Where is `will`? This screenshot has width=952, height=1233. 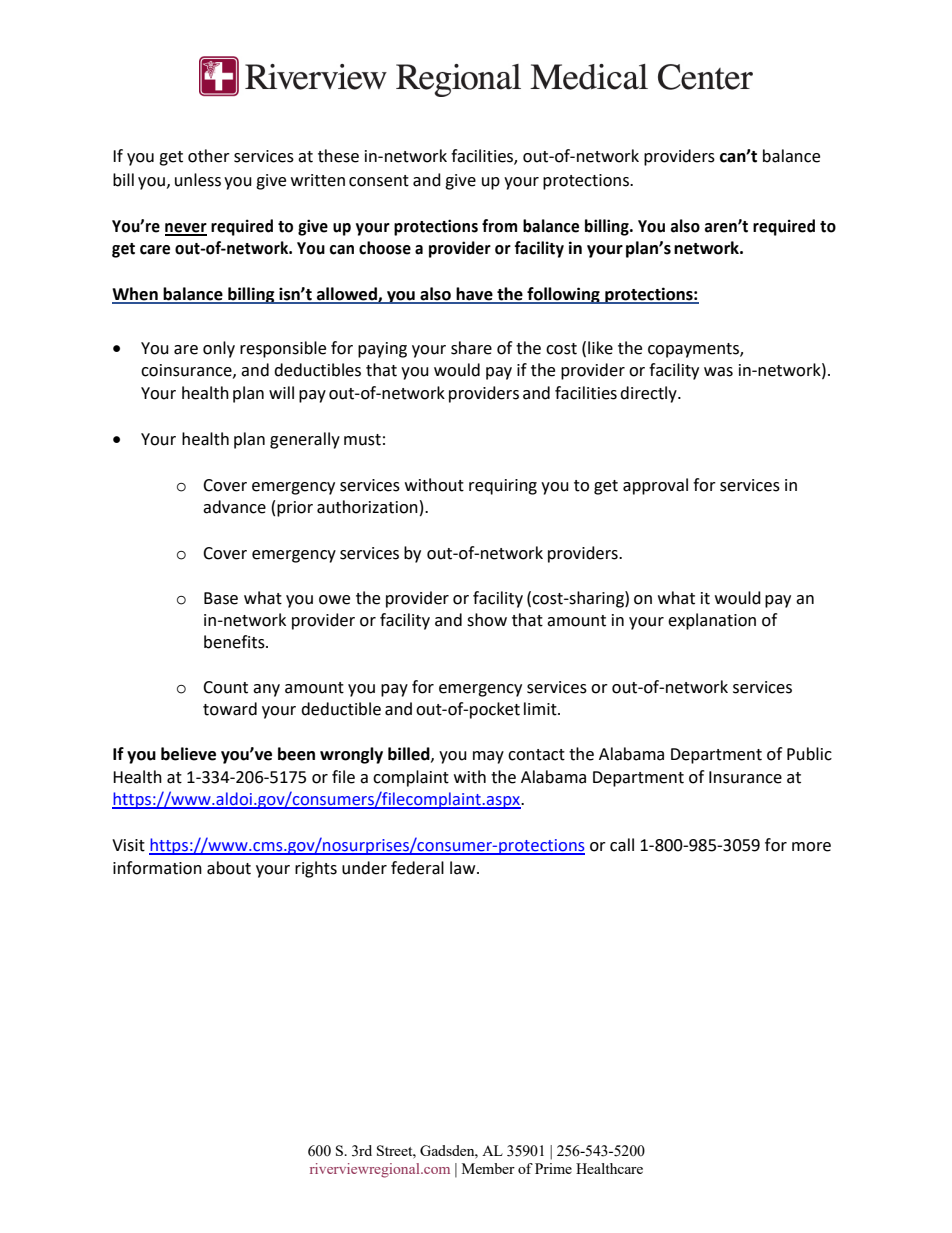 will is located at coordinates (281, 392).
